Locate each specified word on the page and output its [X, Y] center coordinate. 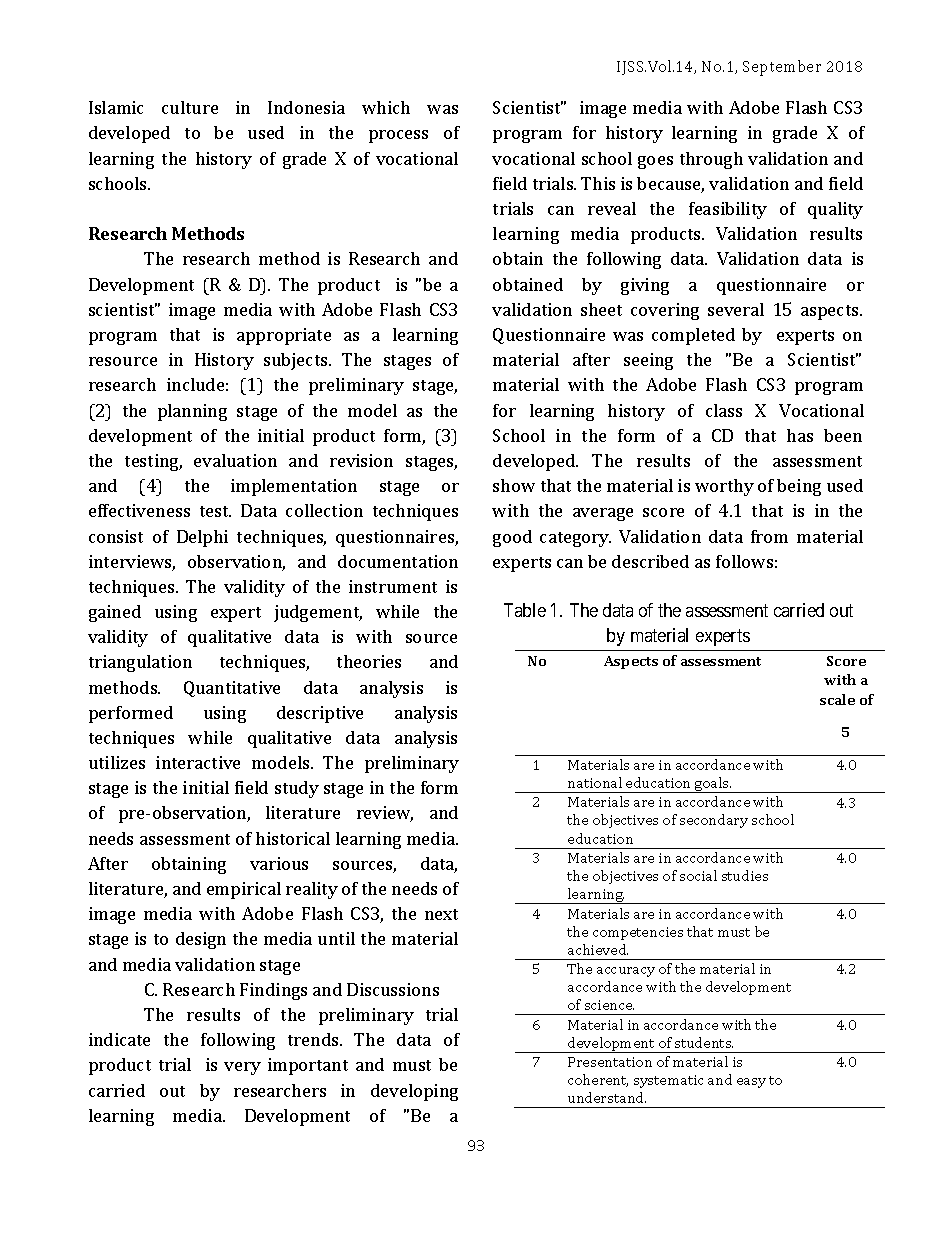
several [736, 309]
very [242, 1068]
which [386, 107]
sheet [601, 309]
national [595, 782]
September [782, 68]
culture [190, 107]
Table [525, 610]
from [769, 536]
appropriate [284, 336]
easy [751, 1083]
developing [414, 1092]
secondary [714, 821]
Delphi [202, 538]
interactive [198, 762]
